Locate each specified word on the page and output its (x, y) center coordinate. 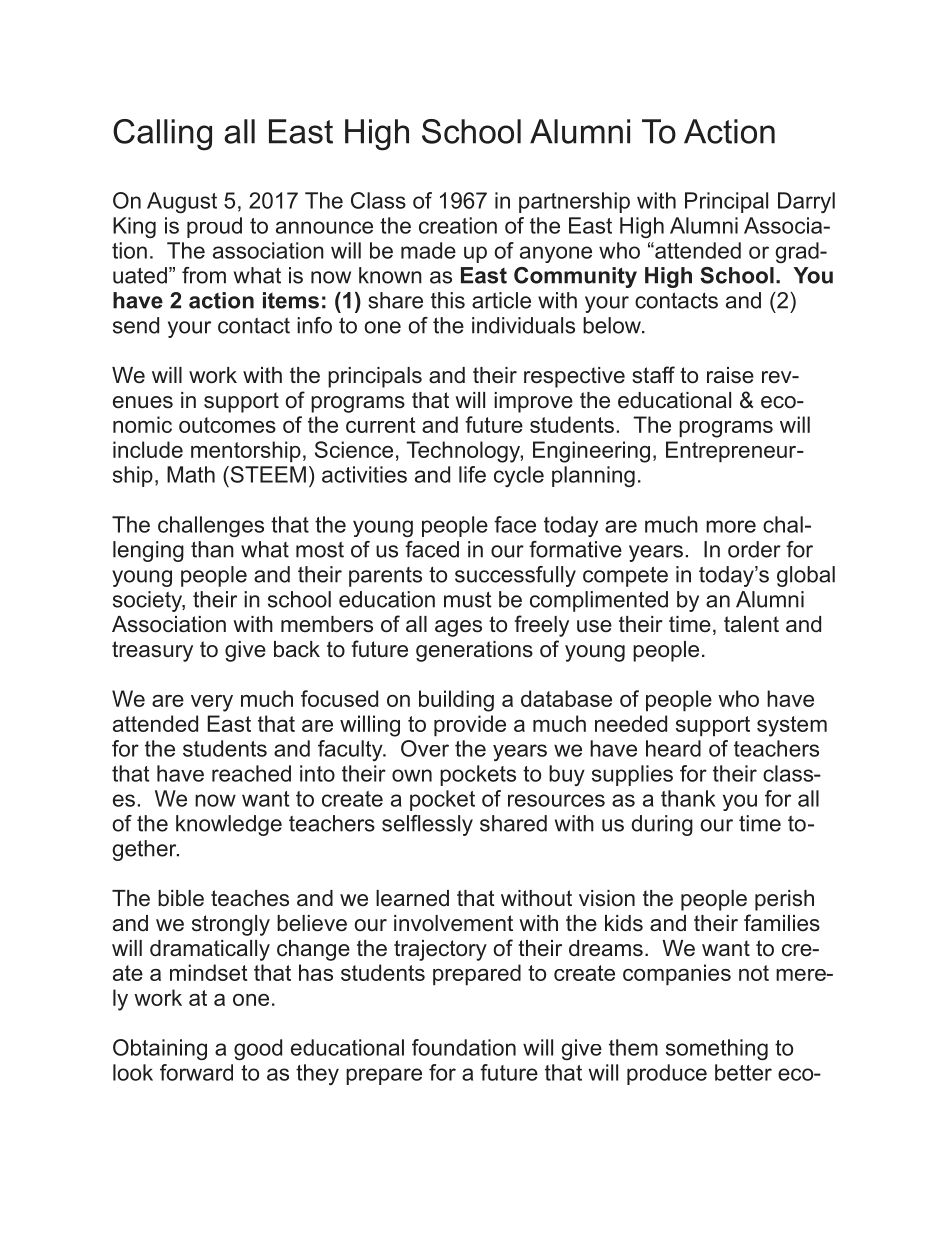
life (472, 474)
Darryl (806, 202)
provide (470, 726)
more (731, 526)
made (428, 250)
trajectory (440, 950)
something (717, 1050)
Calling (162, 135)
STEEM (267, 474)
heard (673, 748)
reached (251, 773)
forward (196, 1072)
